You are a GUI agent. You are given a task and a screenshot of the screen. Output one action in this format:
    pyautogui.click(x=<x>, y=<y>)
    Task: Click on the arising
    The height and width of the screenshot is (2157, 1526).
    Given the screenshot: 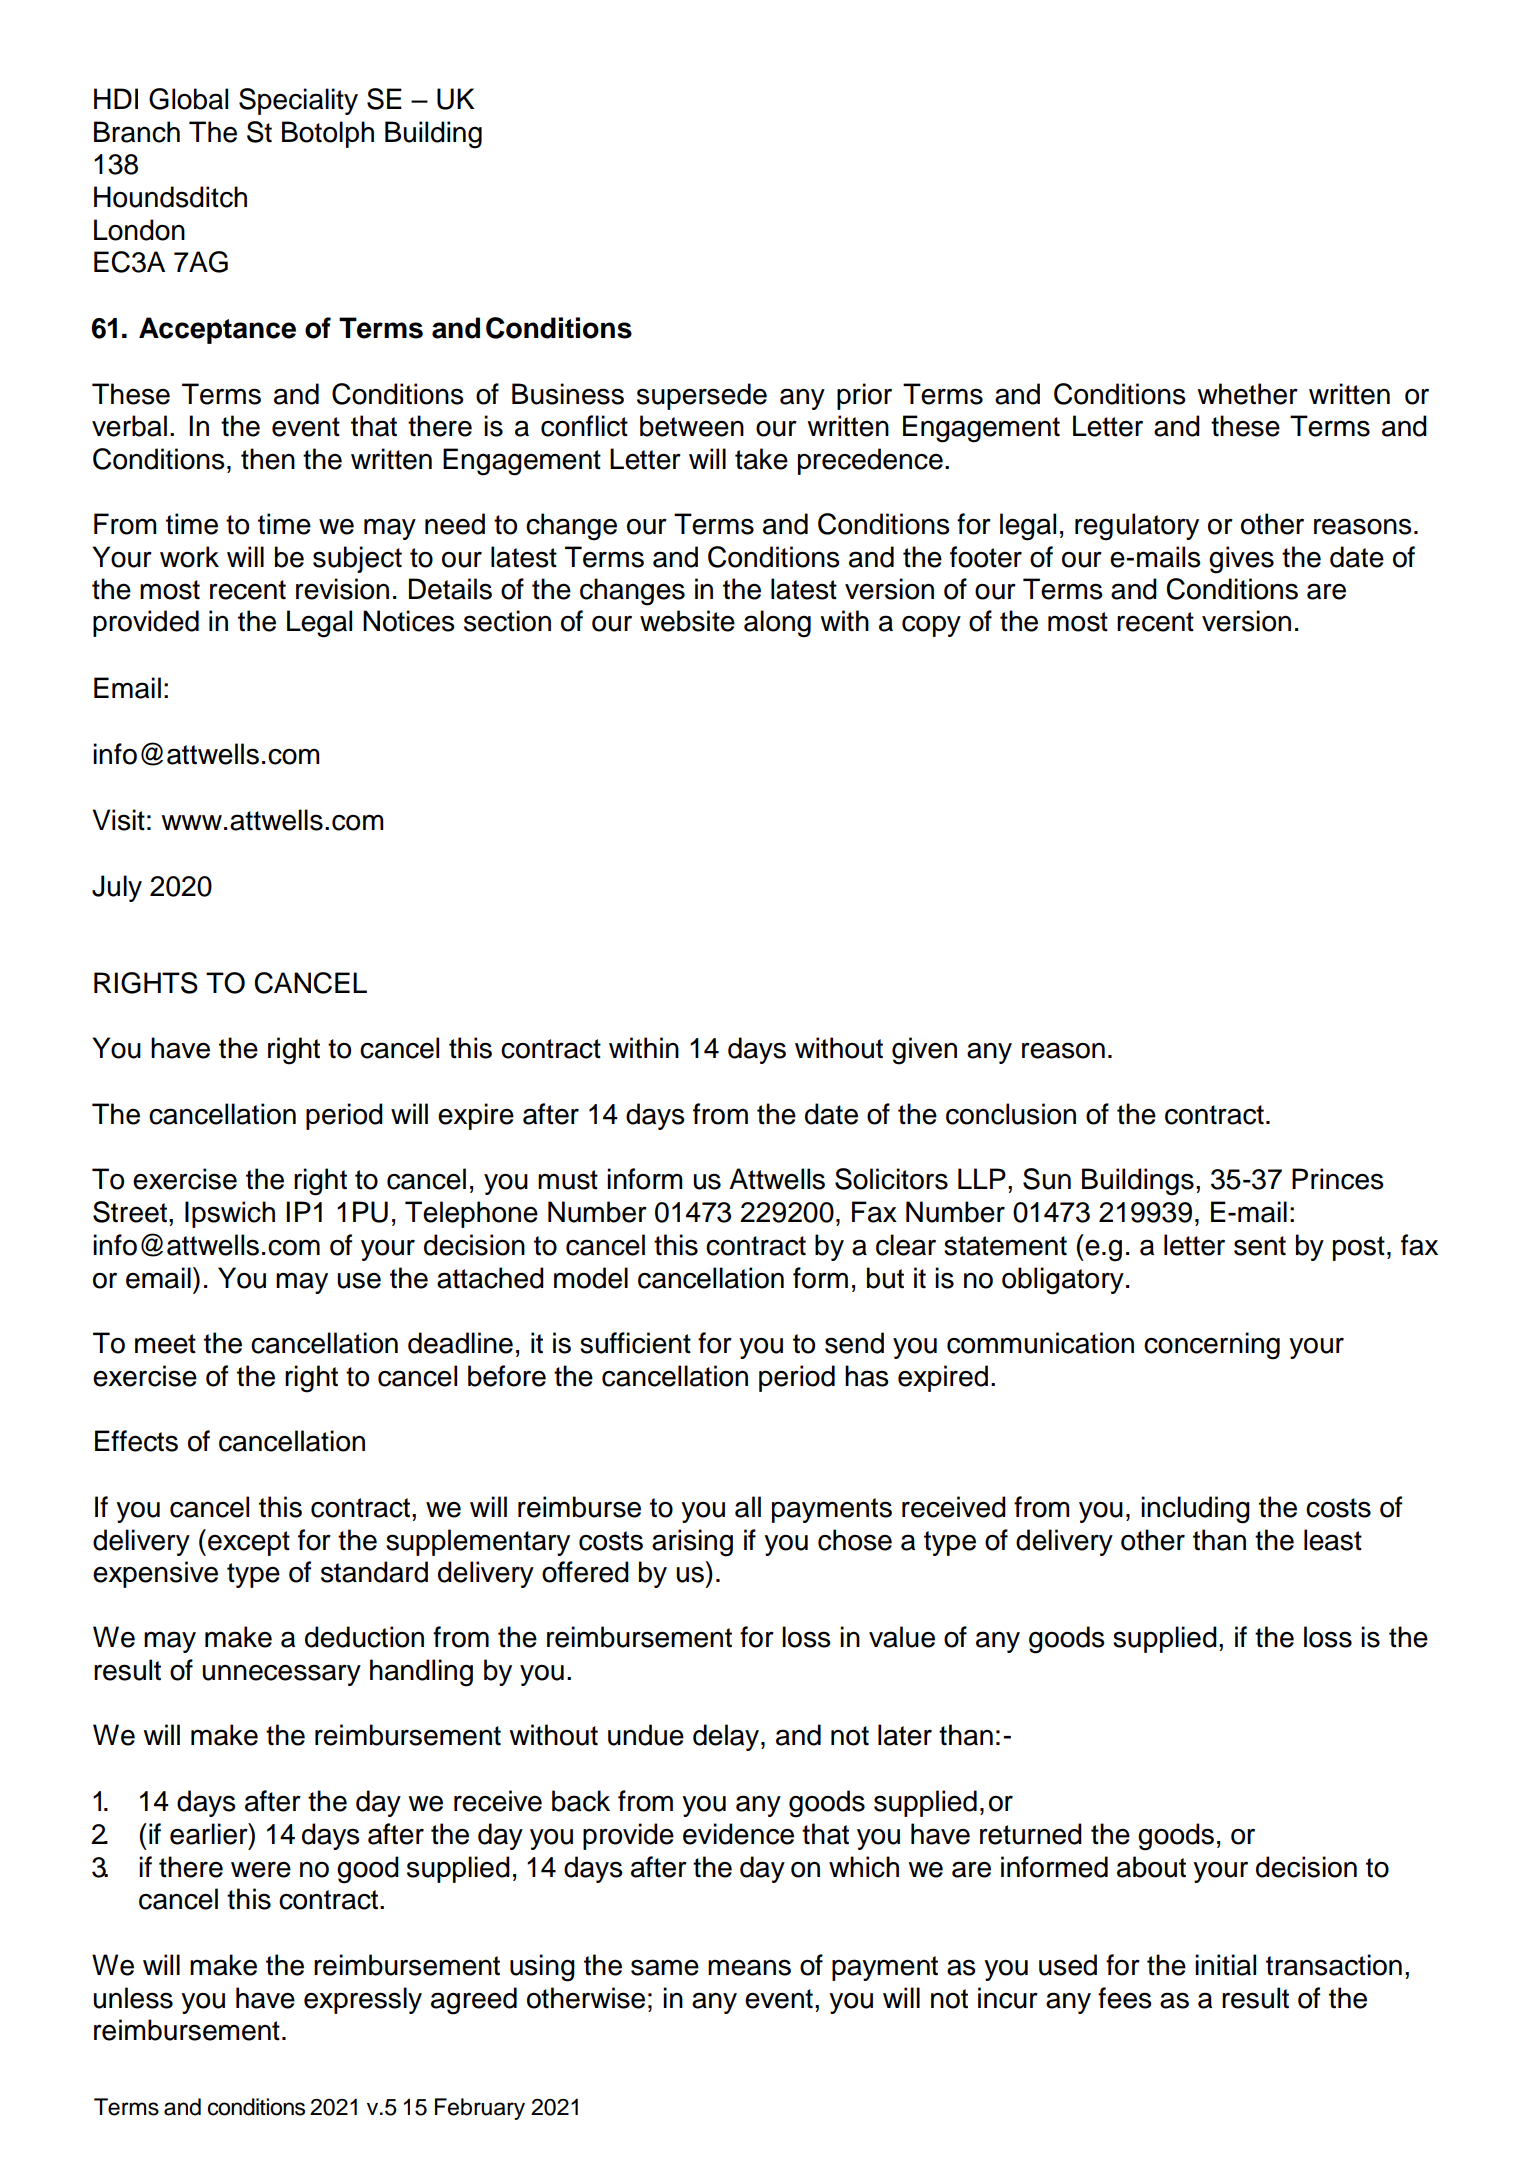 What is the action you would take?
    pyautogui.click(x=692, y=1543)
